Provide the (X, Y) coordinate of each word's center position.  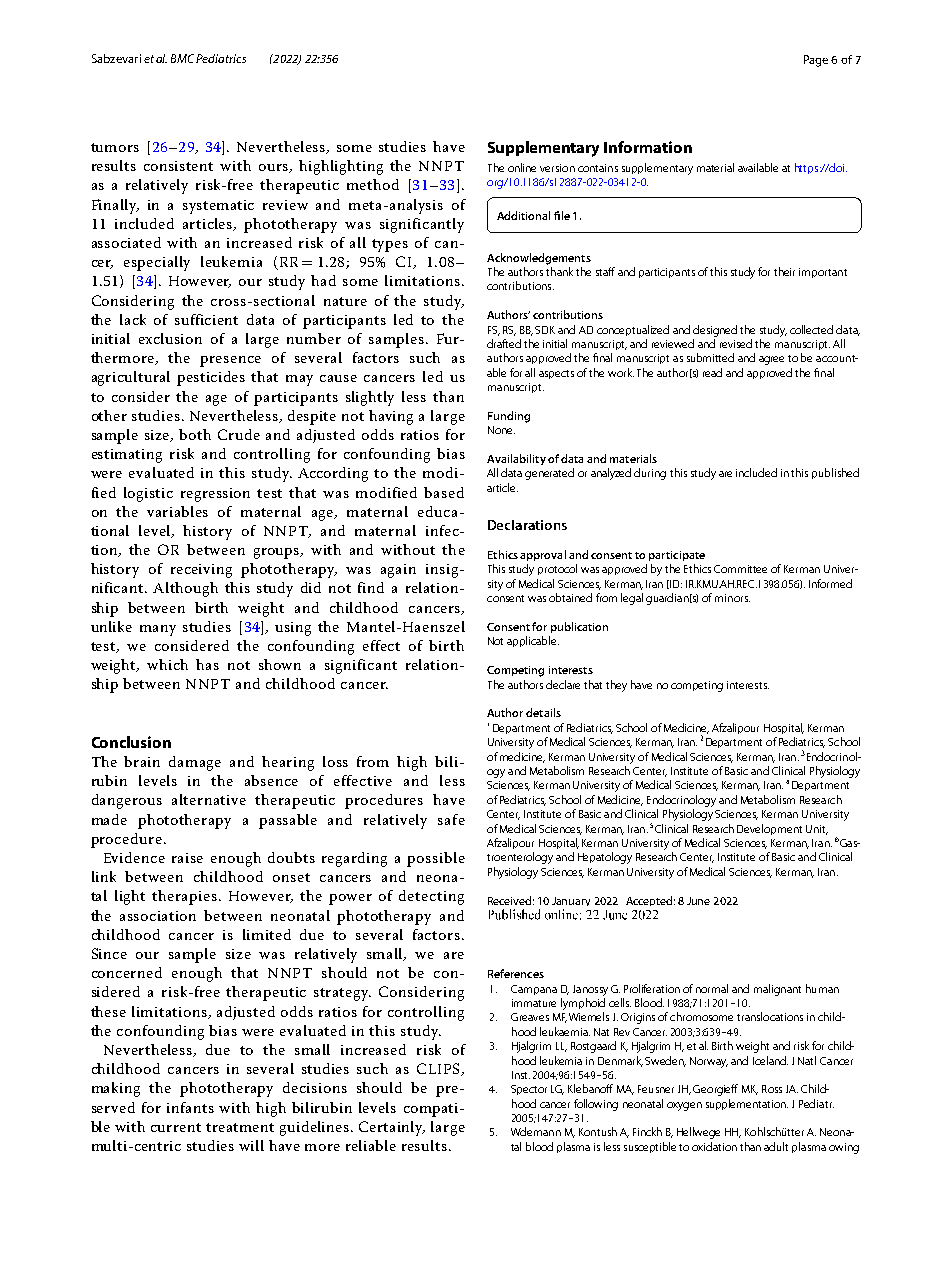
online (522, 167)
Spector (529, 1090)
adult (776, 1146)
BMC (184, 58)
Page (816, 61)
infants (190, 1107)
